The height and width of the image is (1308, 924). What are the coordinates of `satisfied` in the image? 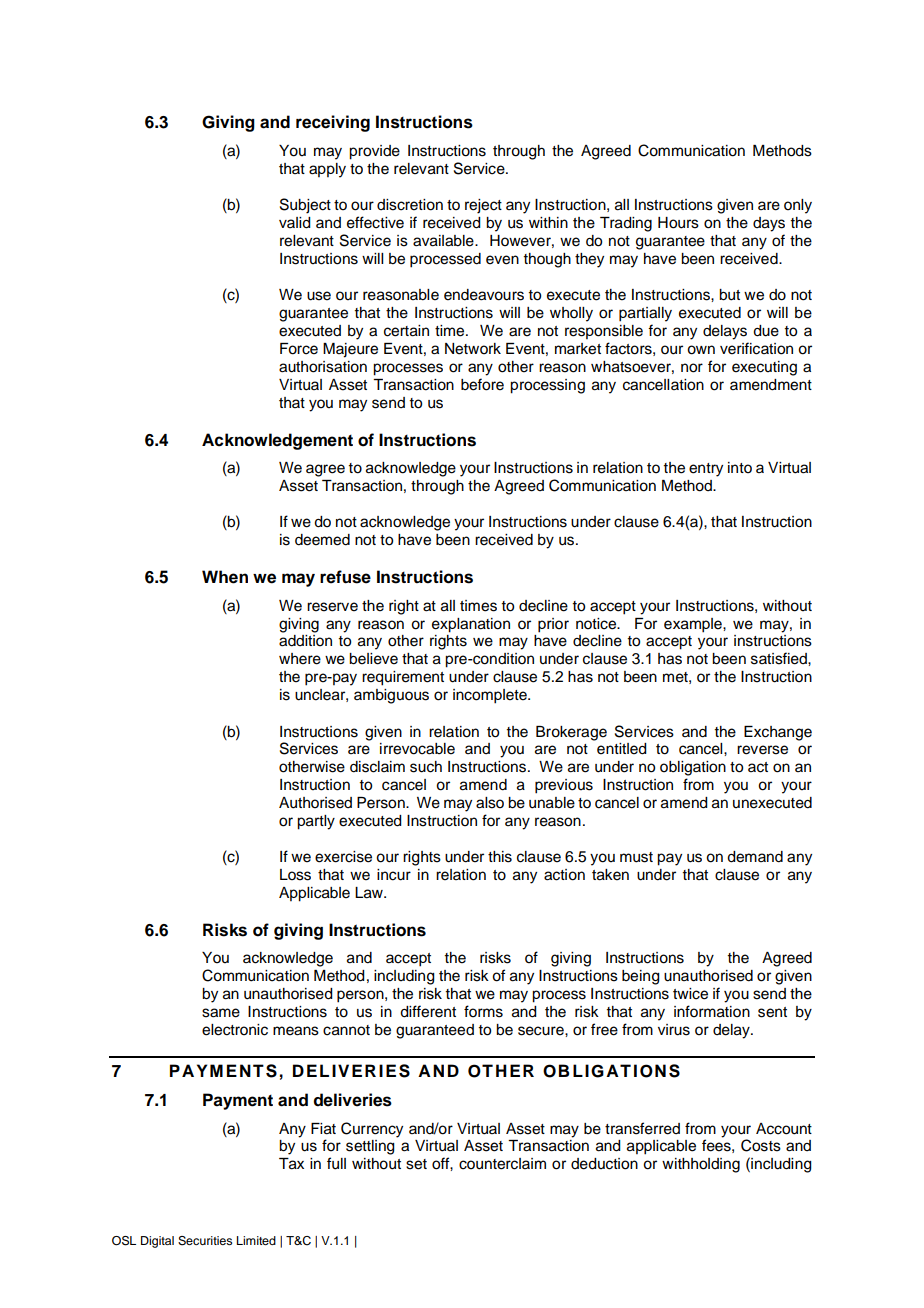 It's located at (780, 658).
